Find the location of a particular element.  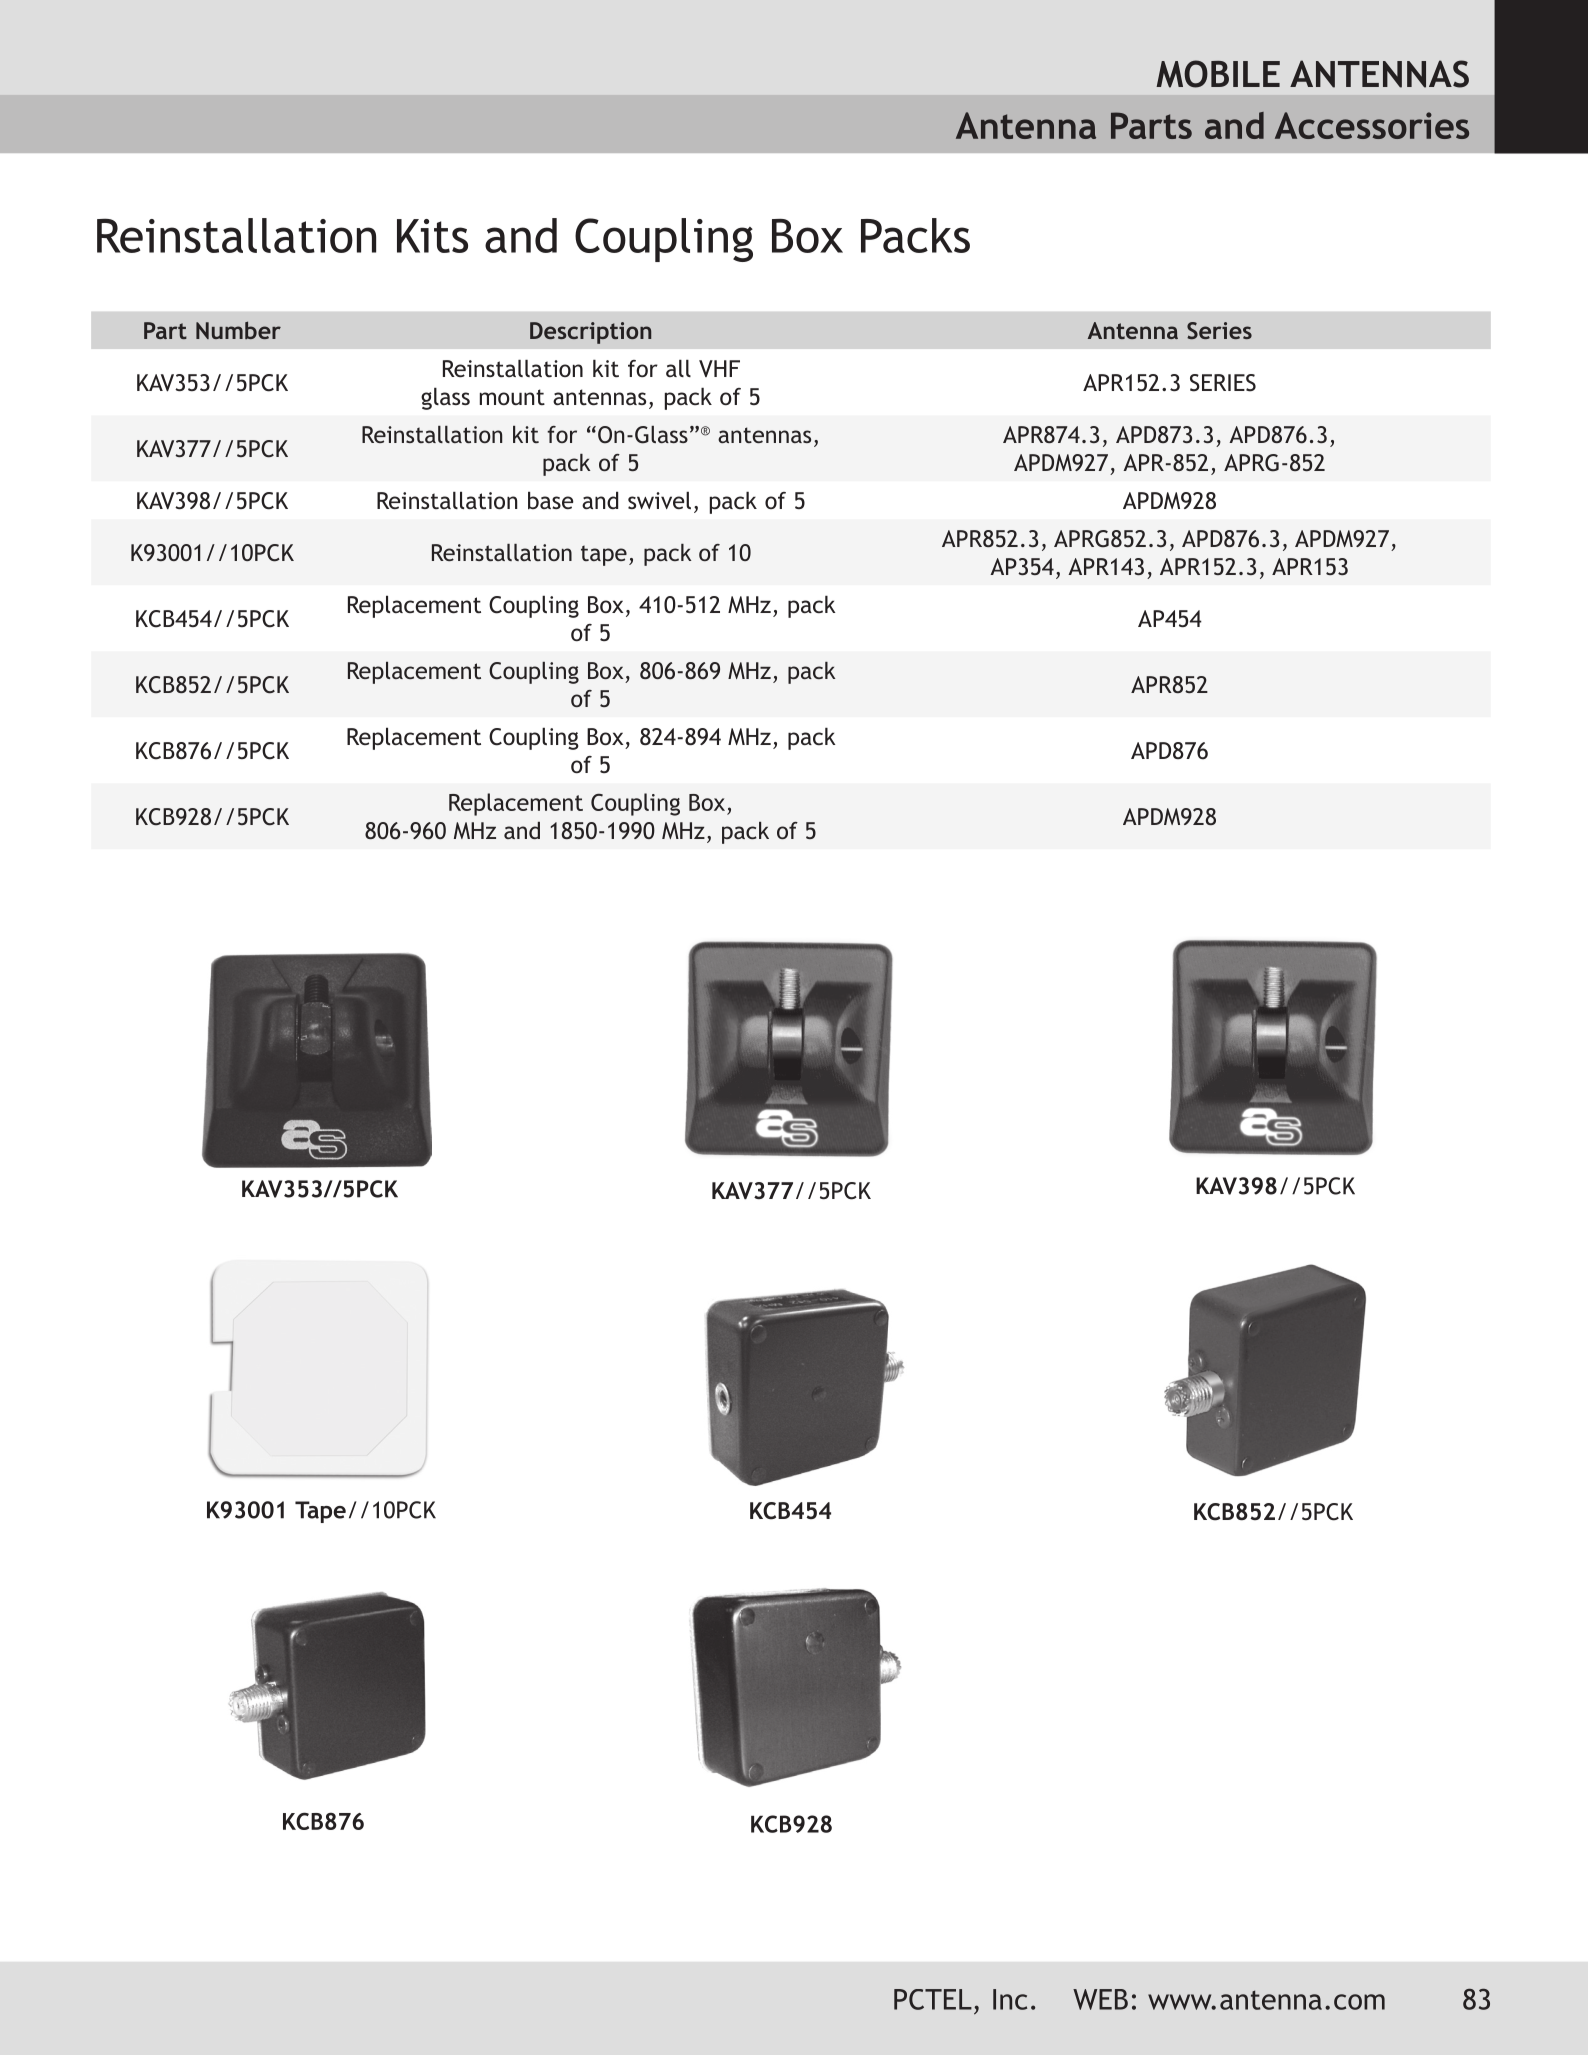

WEB is located at coordinates (1100, 1999).
